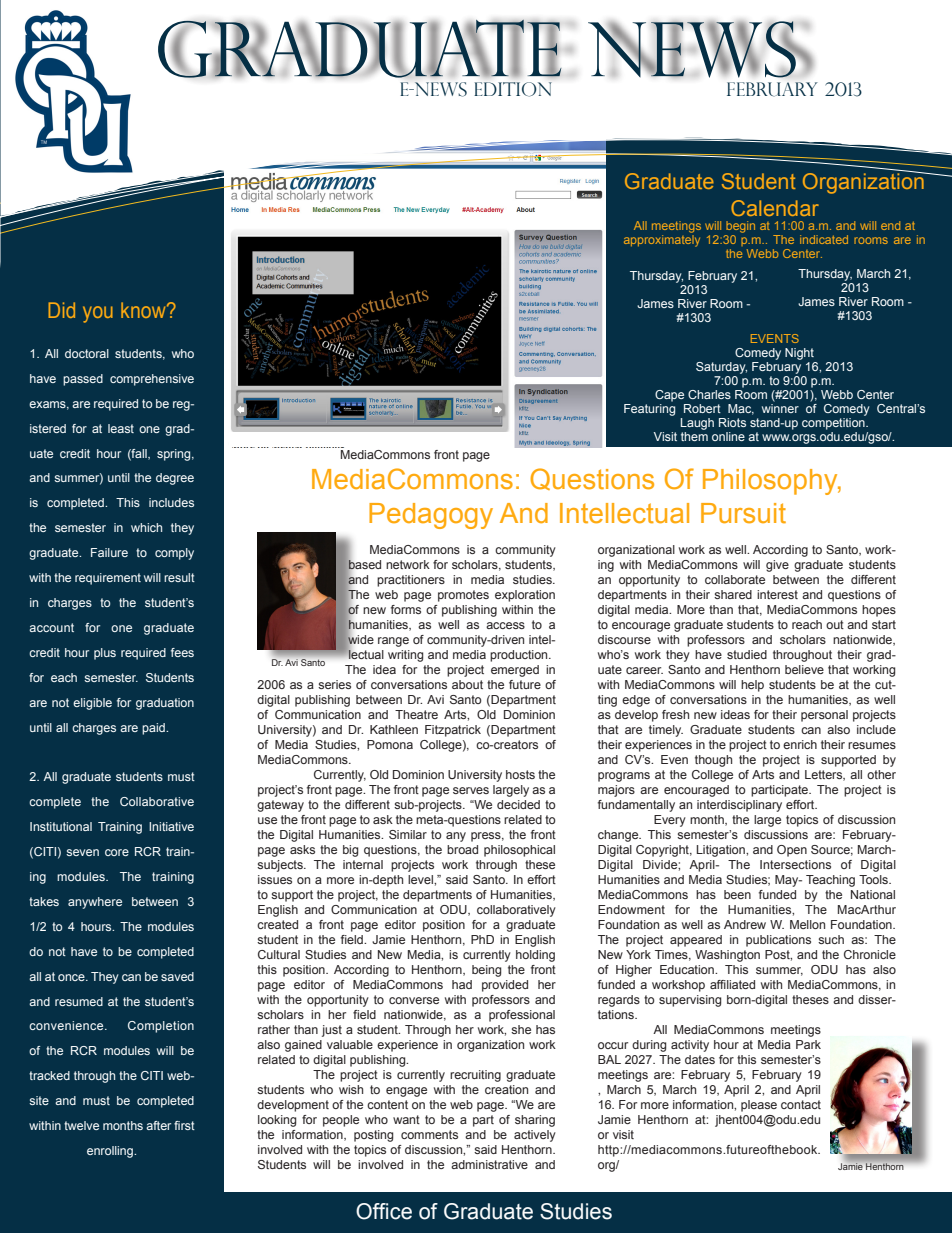 Image resolution: width=952 pixels, height=1233 pixels. What do you see at coordinates (111, 1152) in the screenshot?
I see `enrolling` at bounding box center [111, 1152].
